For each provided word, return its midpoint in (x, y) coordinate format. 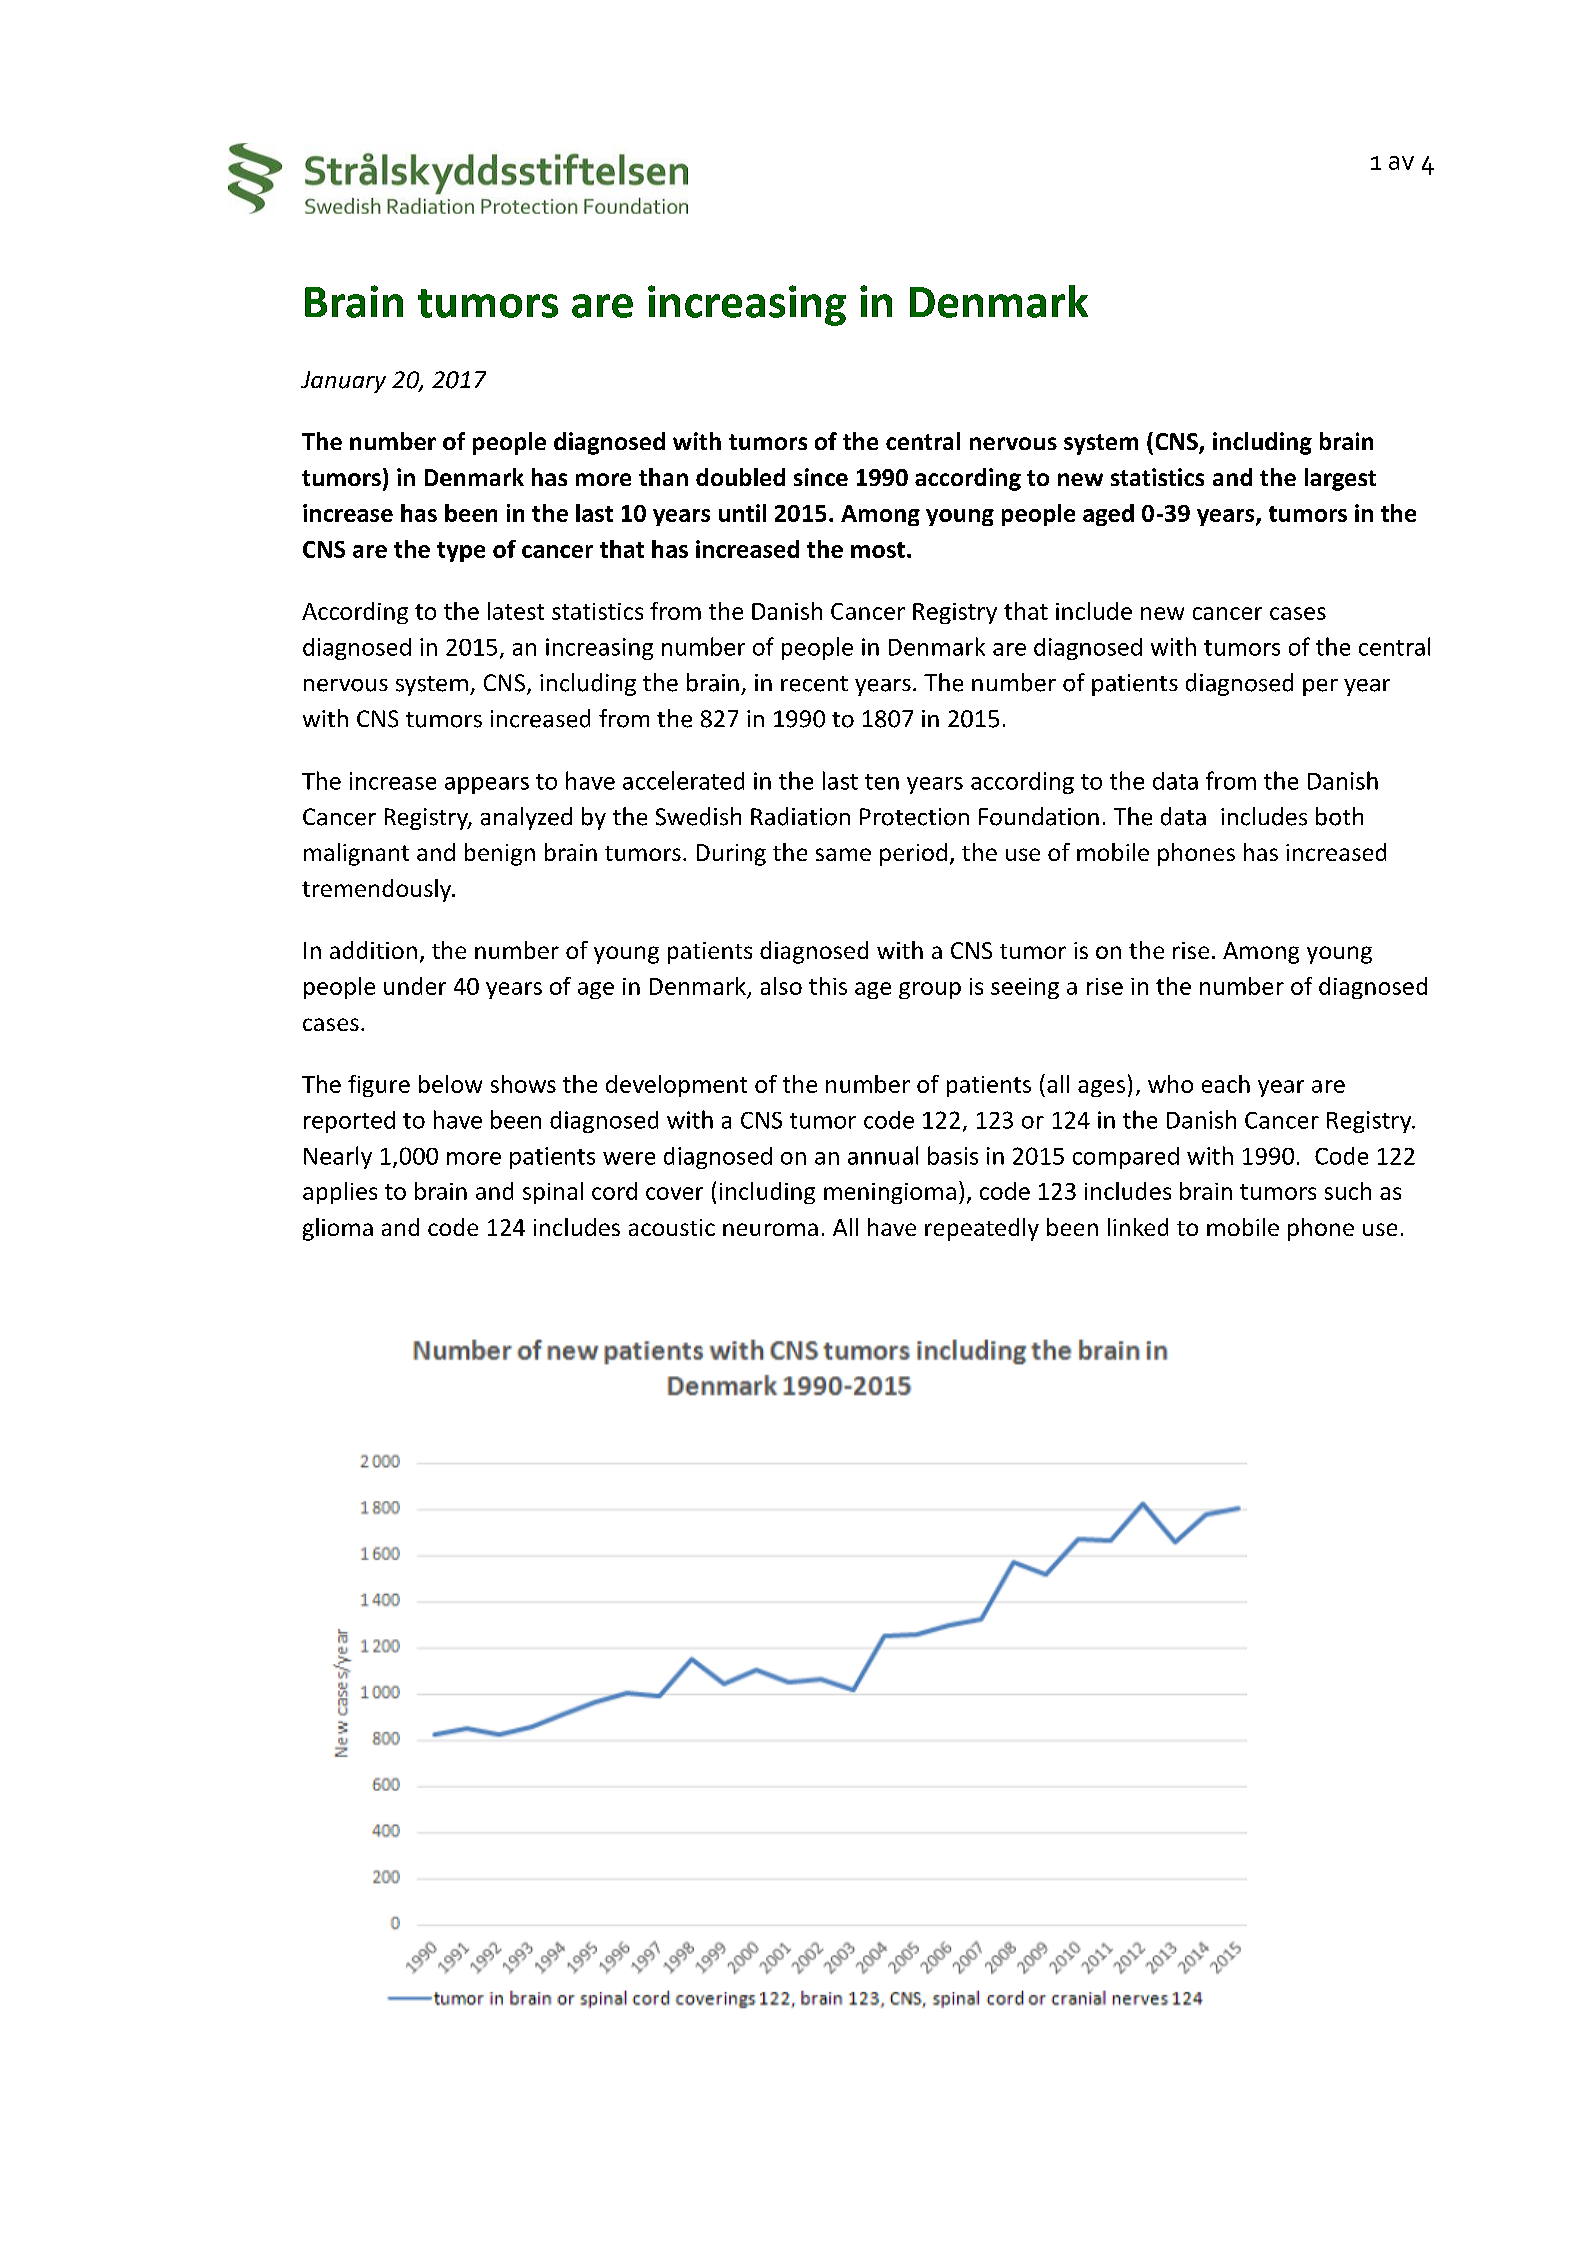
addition (373, 950)
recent (814, 684)
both (1339, 816)
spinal (553, 1193)
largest (1340, 479)
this (828, 986)
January (343, 382)
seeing (1025, 988)
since (821, 477)
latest (516, 611)
